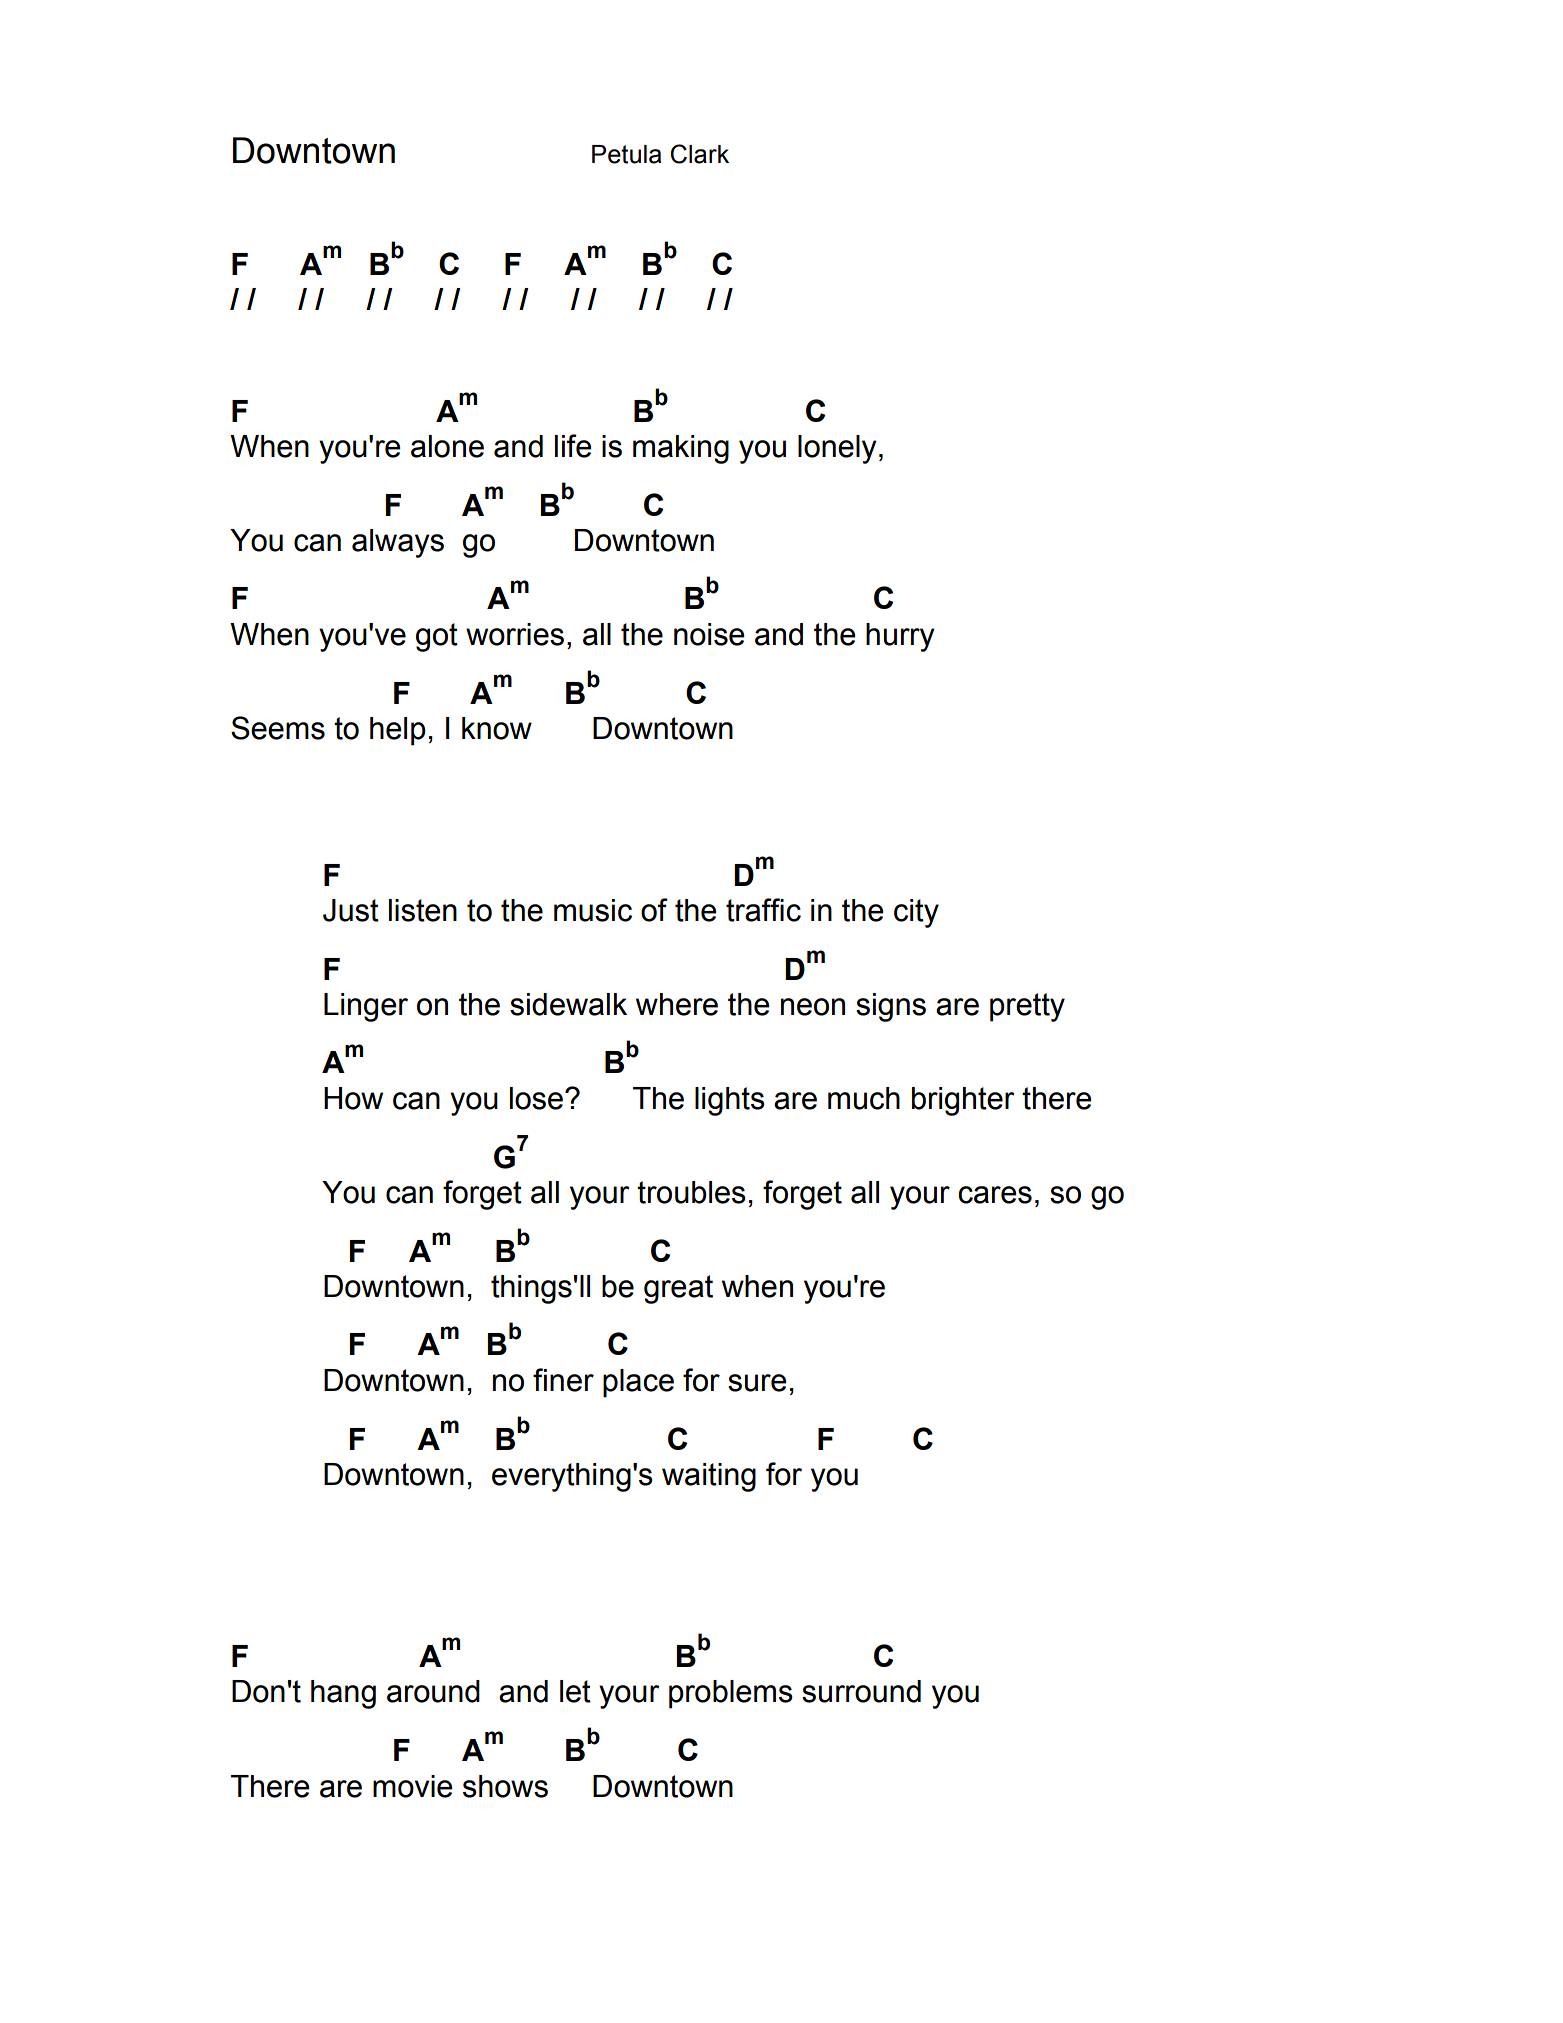 The height and width of the screenshot is (2023, 1563). I want to click on lonely, so click(837, 449).
